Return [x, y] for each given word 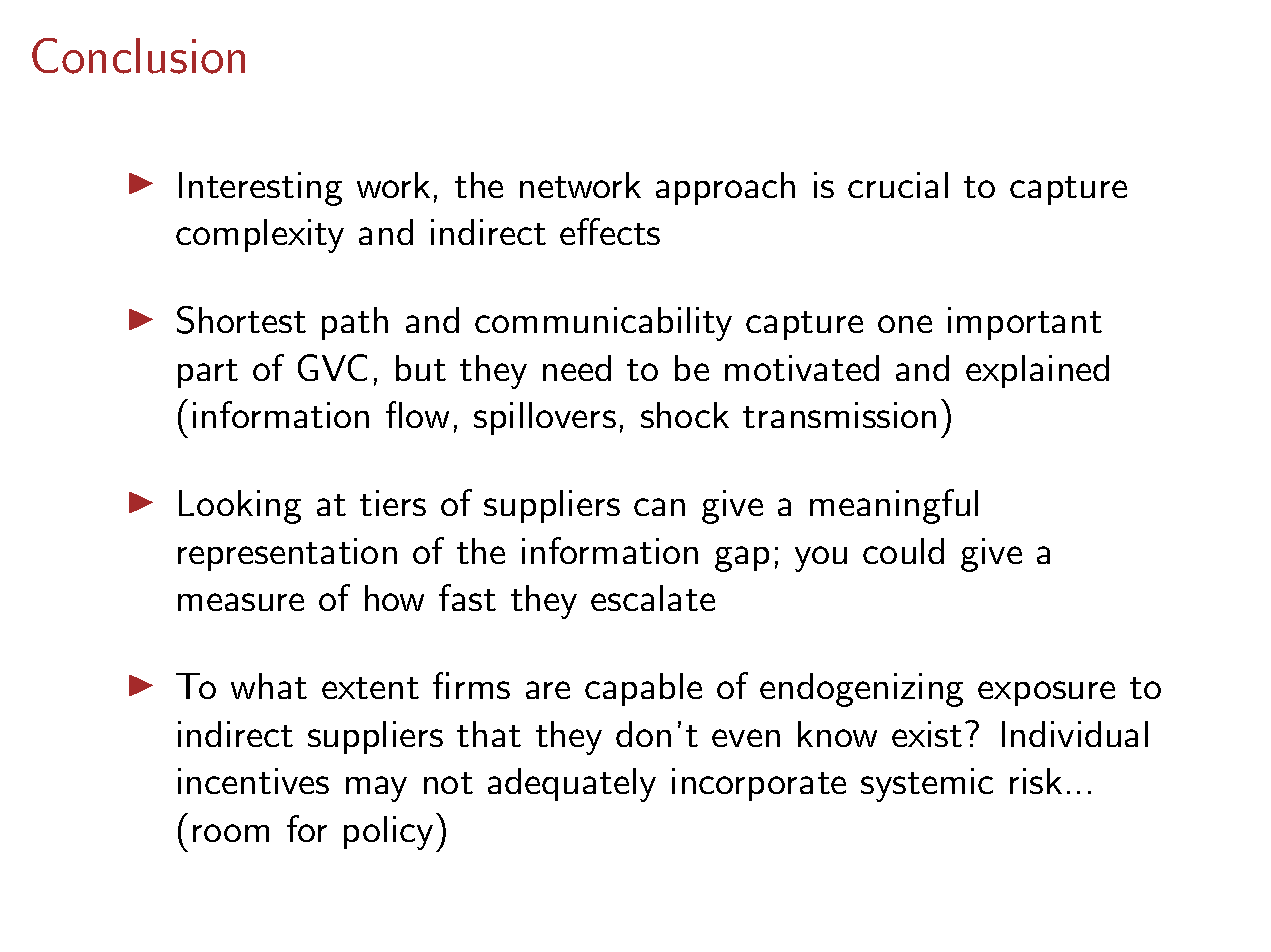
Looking [240, 507]
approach [725, 188]
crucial [898, 185]
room [231, 833]
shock [685, 415]
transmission [839, 415]
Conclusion [138, 56]
